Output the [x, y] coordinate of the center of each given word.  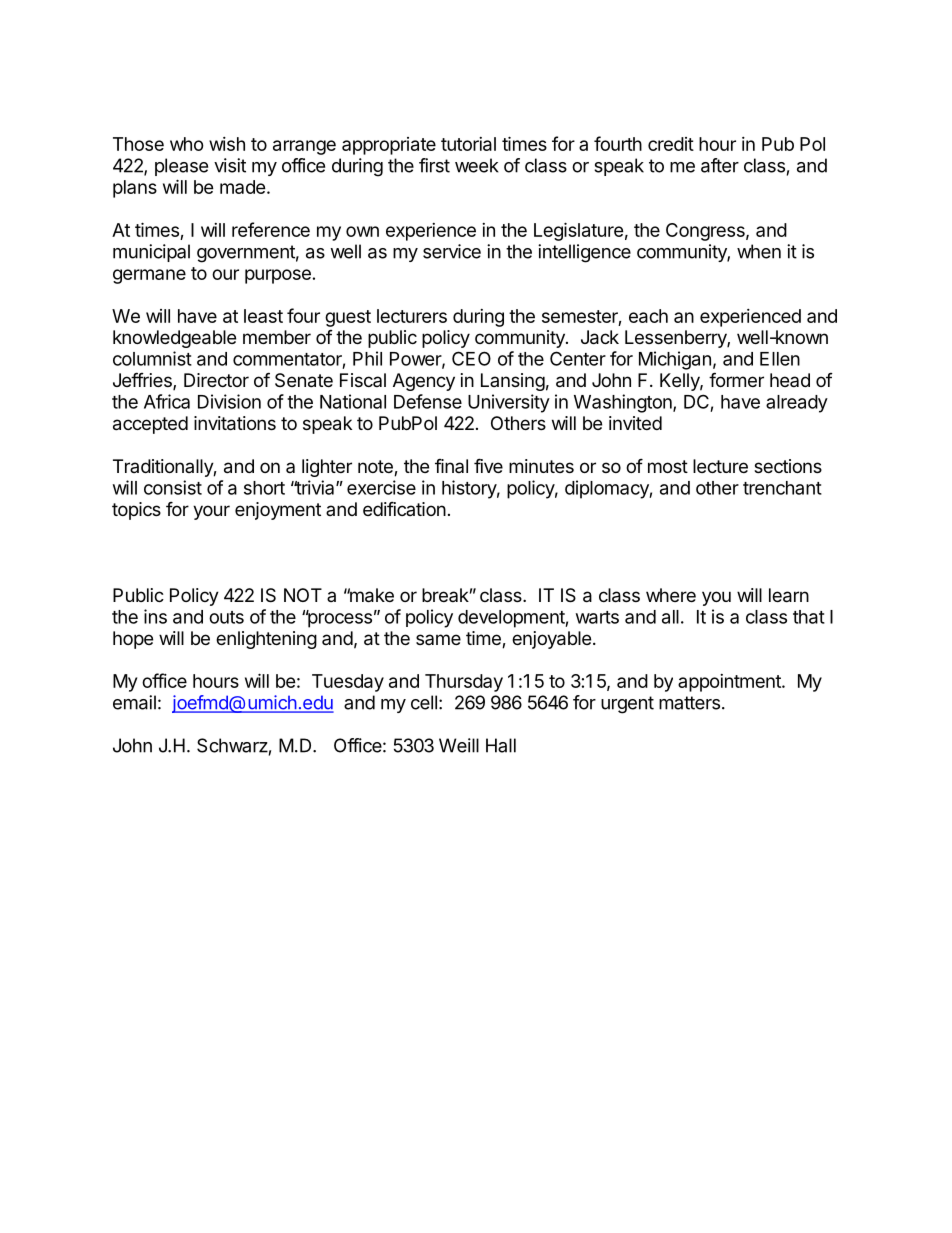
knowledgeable [174, 339]
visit [230, 165]
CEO [471, 358]
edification [404, 508]
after [720, 165]
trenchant [782, 488]
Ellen [780, 359]
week [477, 165]
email [134, 702]
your [211, 512]
